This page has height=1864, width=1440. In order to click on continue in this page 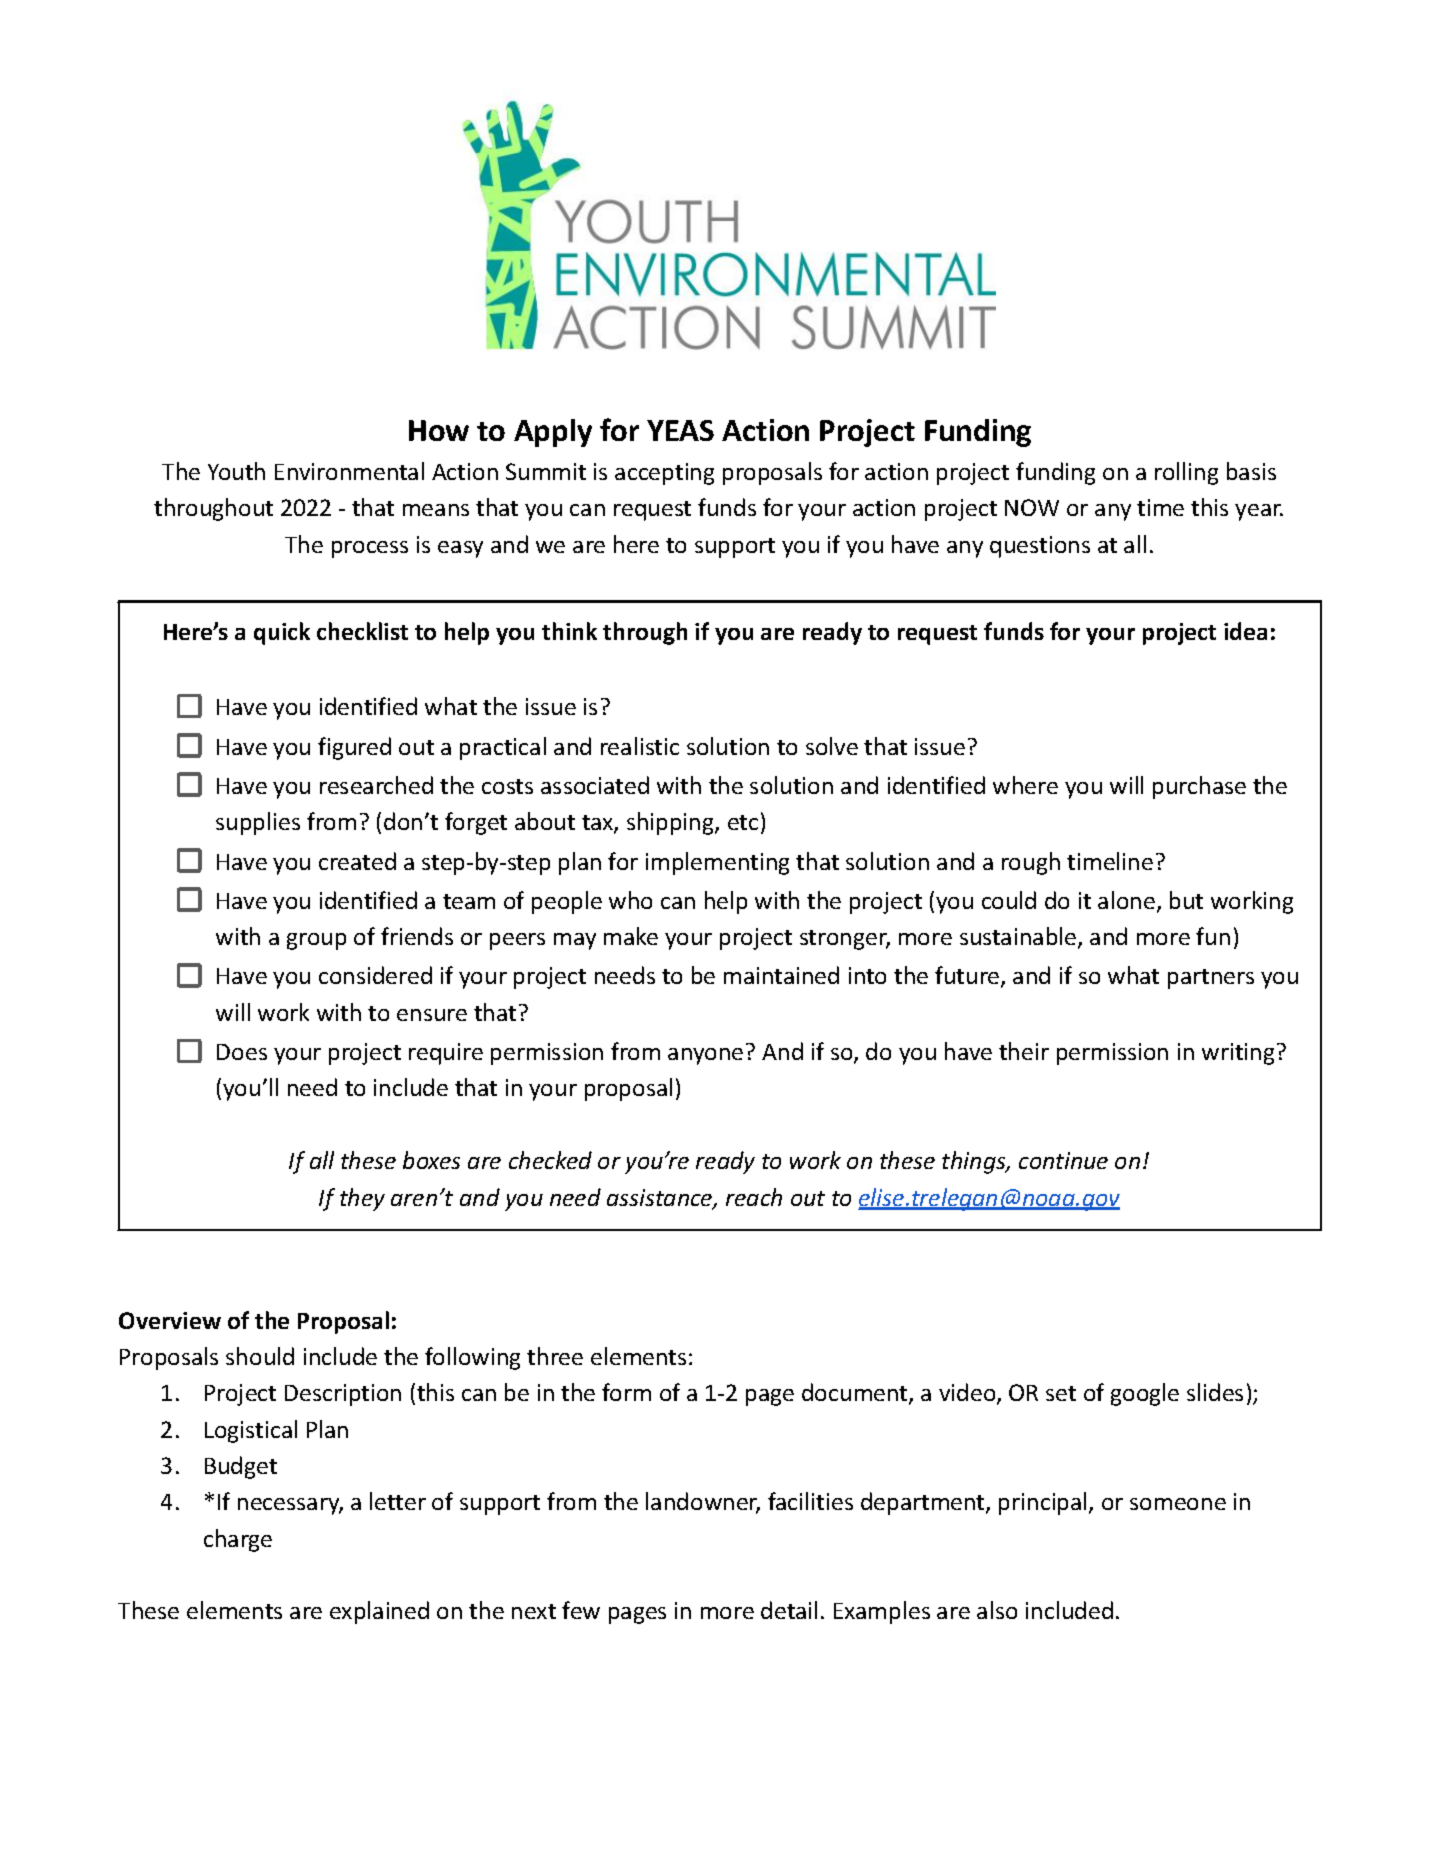, I will do `click(1063, 1160)`.
